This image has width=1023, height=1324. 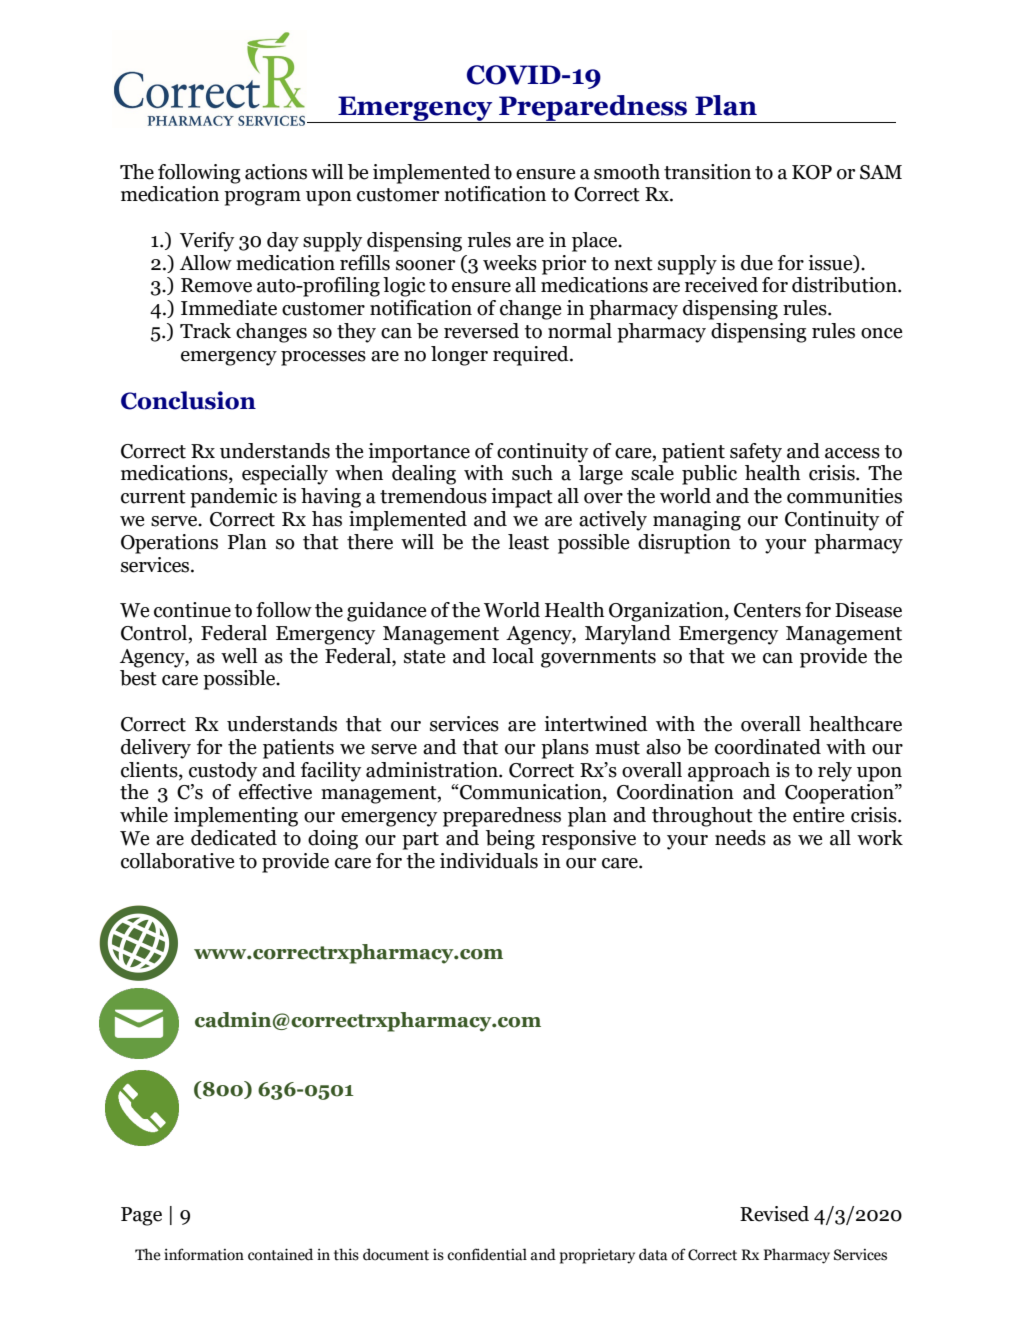 I want to click on individuals, so click(x=489, y=861).
